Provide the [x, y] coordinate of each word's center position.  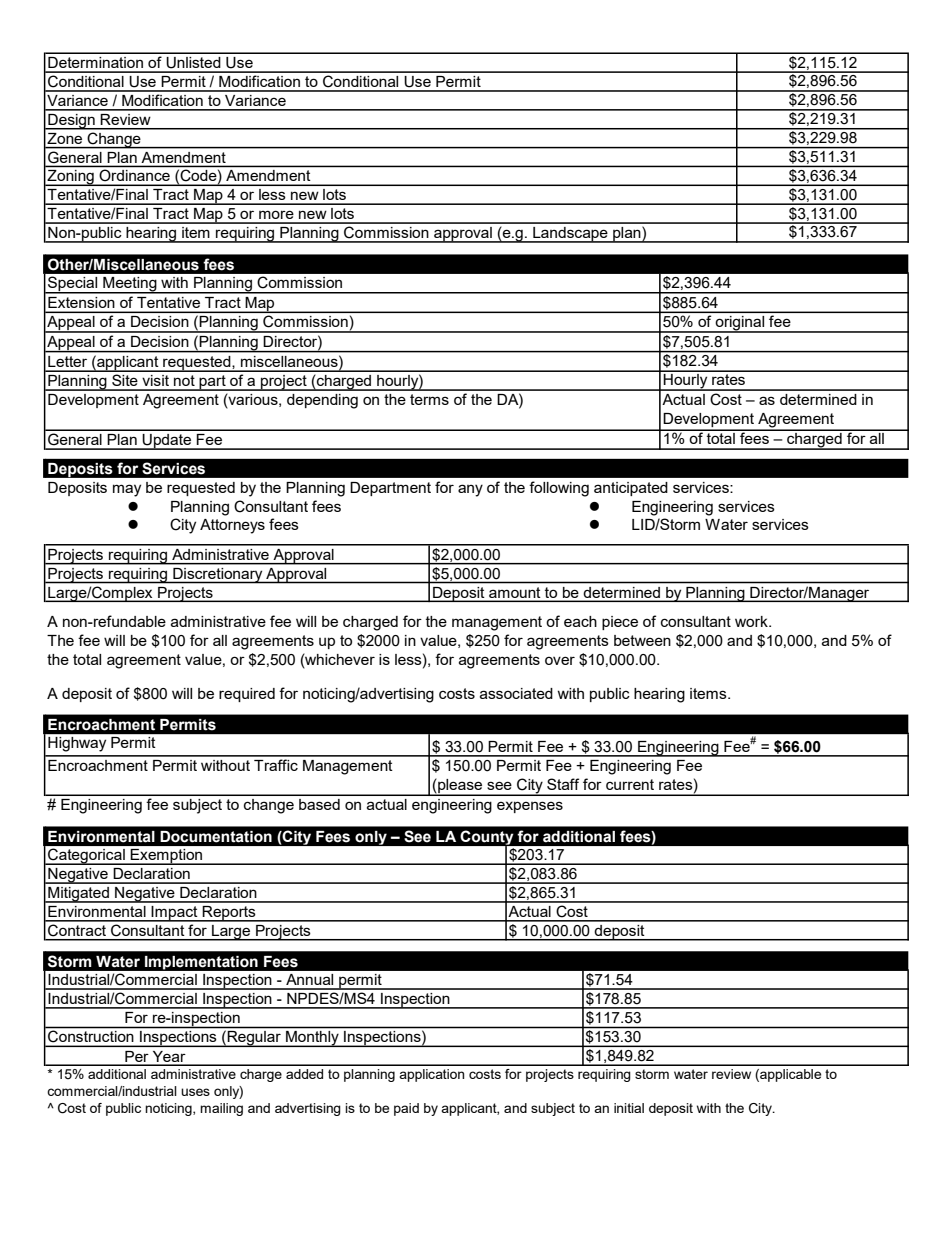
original [739, 324]
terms [429, 399]
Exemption [167, 857]
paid [406, 1109]
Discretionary [218, 575]
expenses [530, 807]
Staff [563, 784]
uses [195, 1092]
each [580, 621]
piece [620, 623]
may [127, 490]
